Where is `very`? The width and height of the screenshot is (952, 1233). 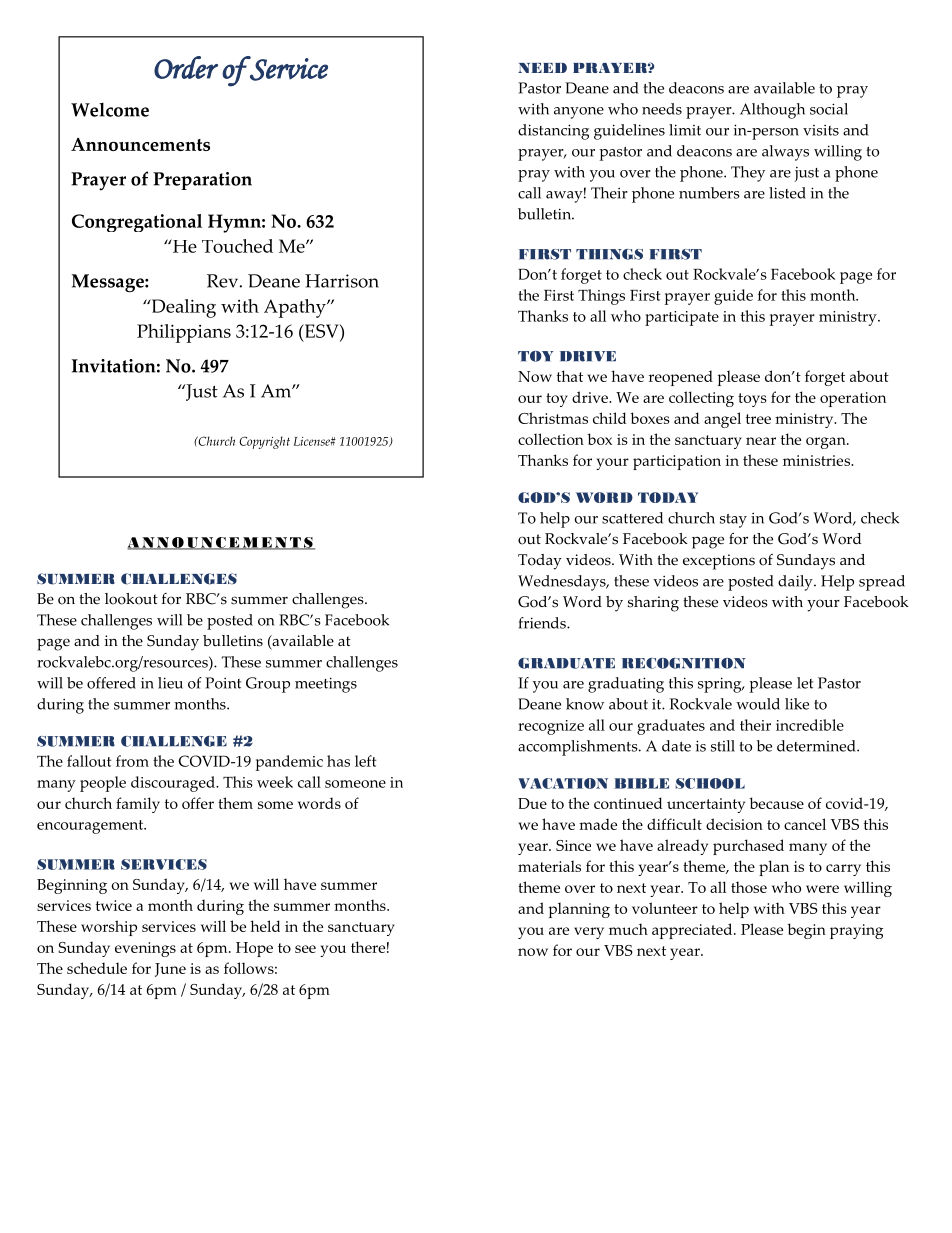
very is located at coordinates (589, 933).
